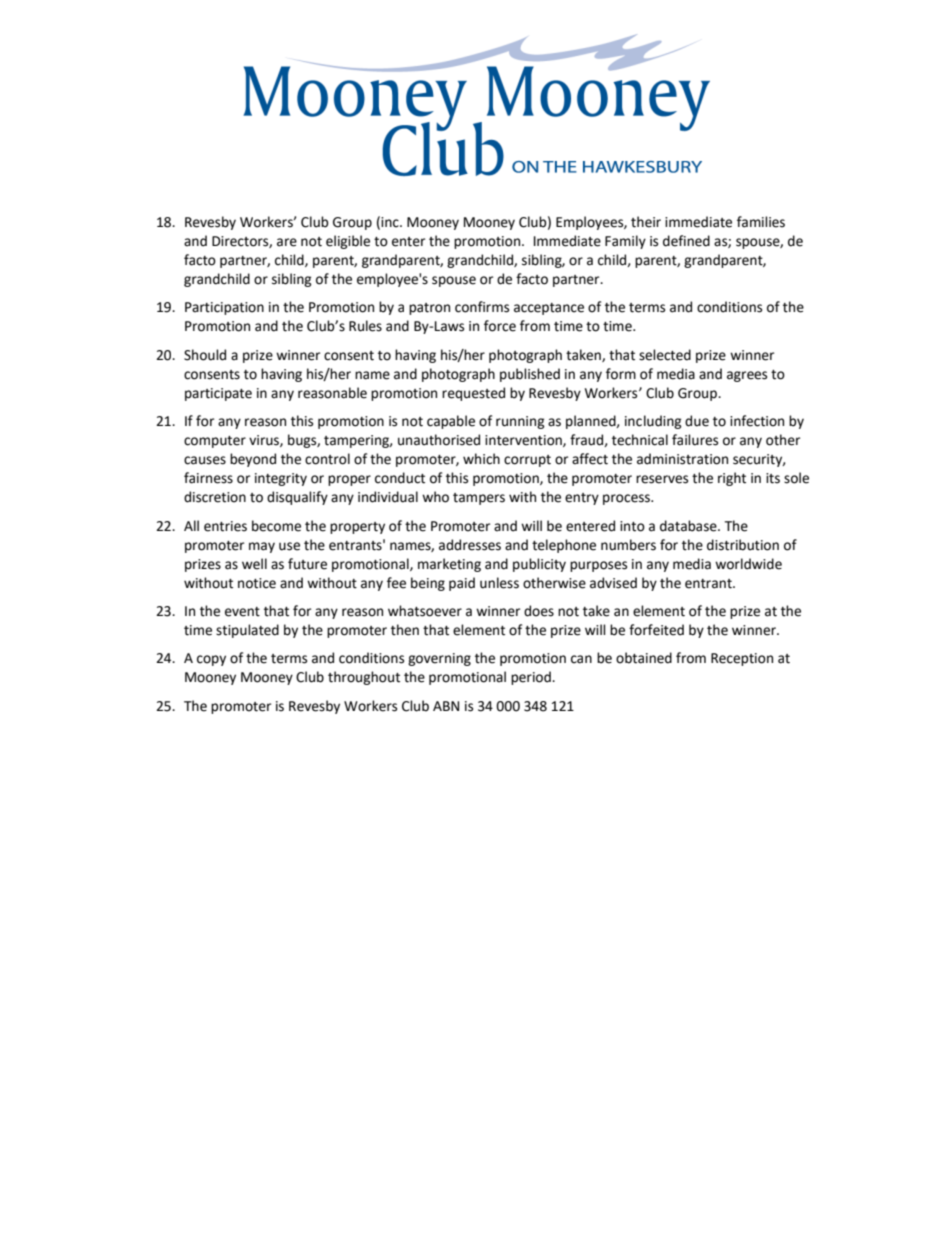 This page has width=952, height=1233. Describe the element at coordinates (686, 241) in the page. I see `defined` at that location.
